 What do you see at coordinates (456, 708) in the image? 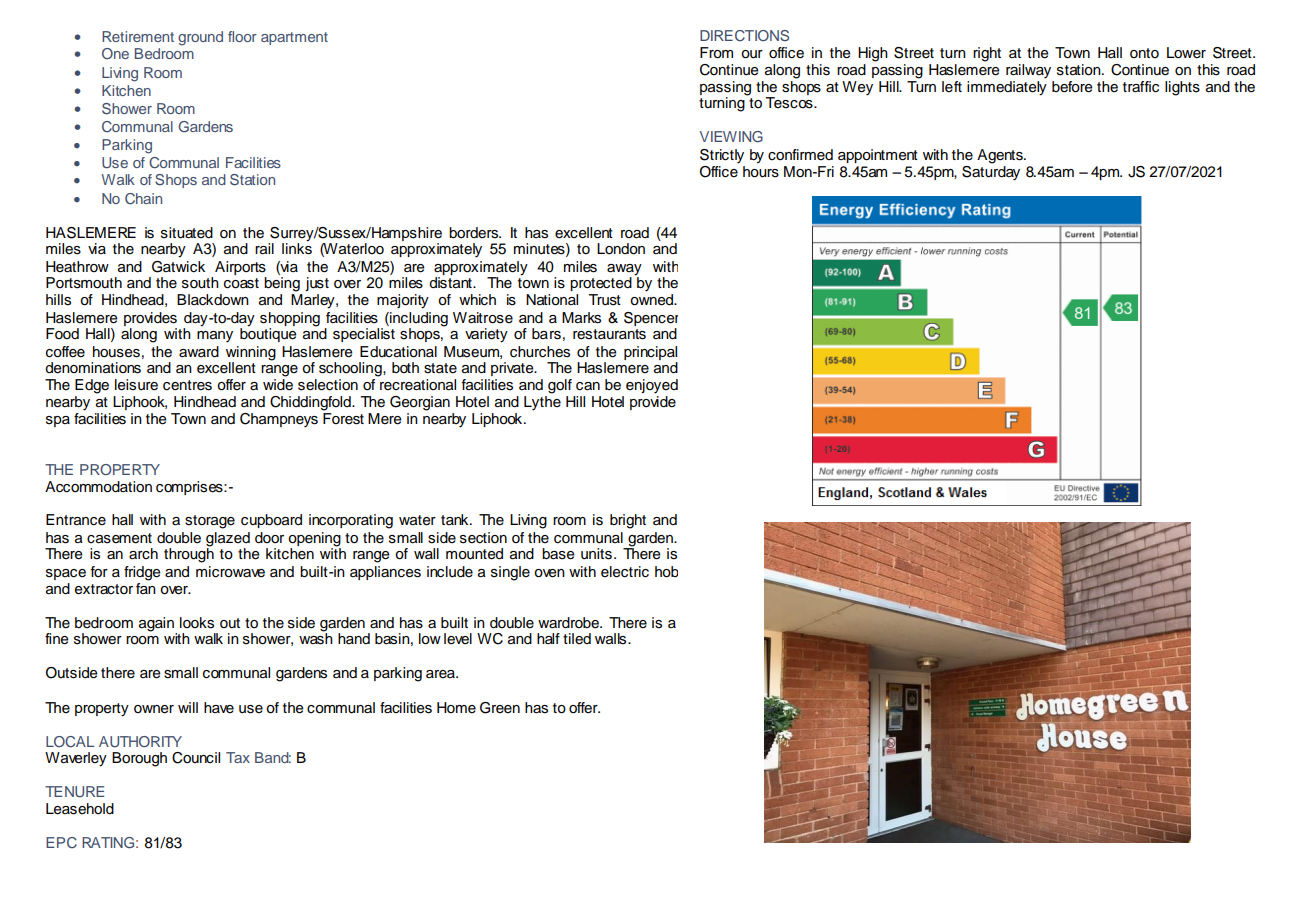
I see `Home` at bounding box center [456, 708].
